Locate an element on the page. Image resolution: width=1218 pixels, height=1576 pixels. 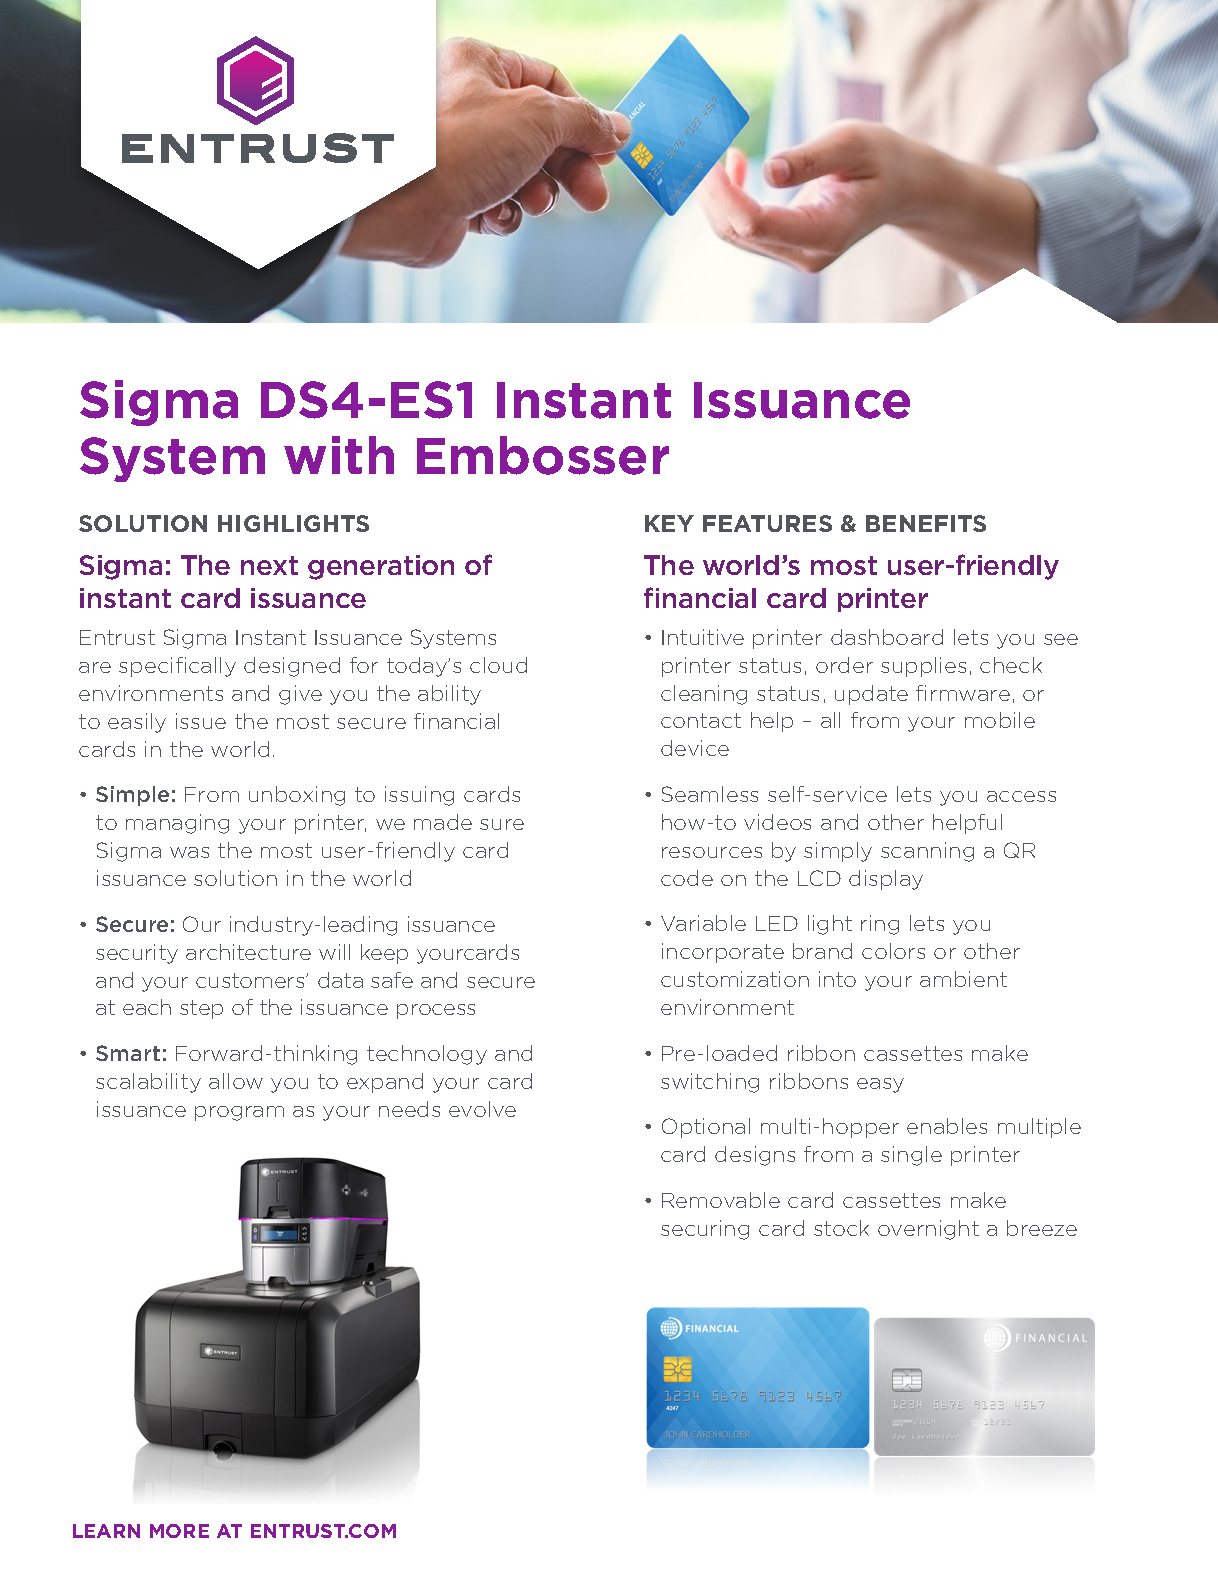
managing is located at coordinates (177, 824).
